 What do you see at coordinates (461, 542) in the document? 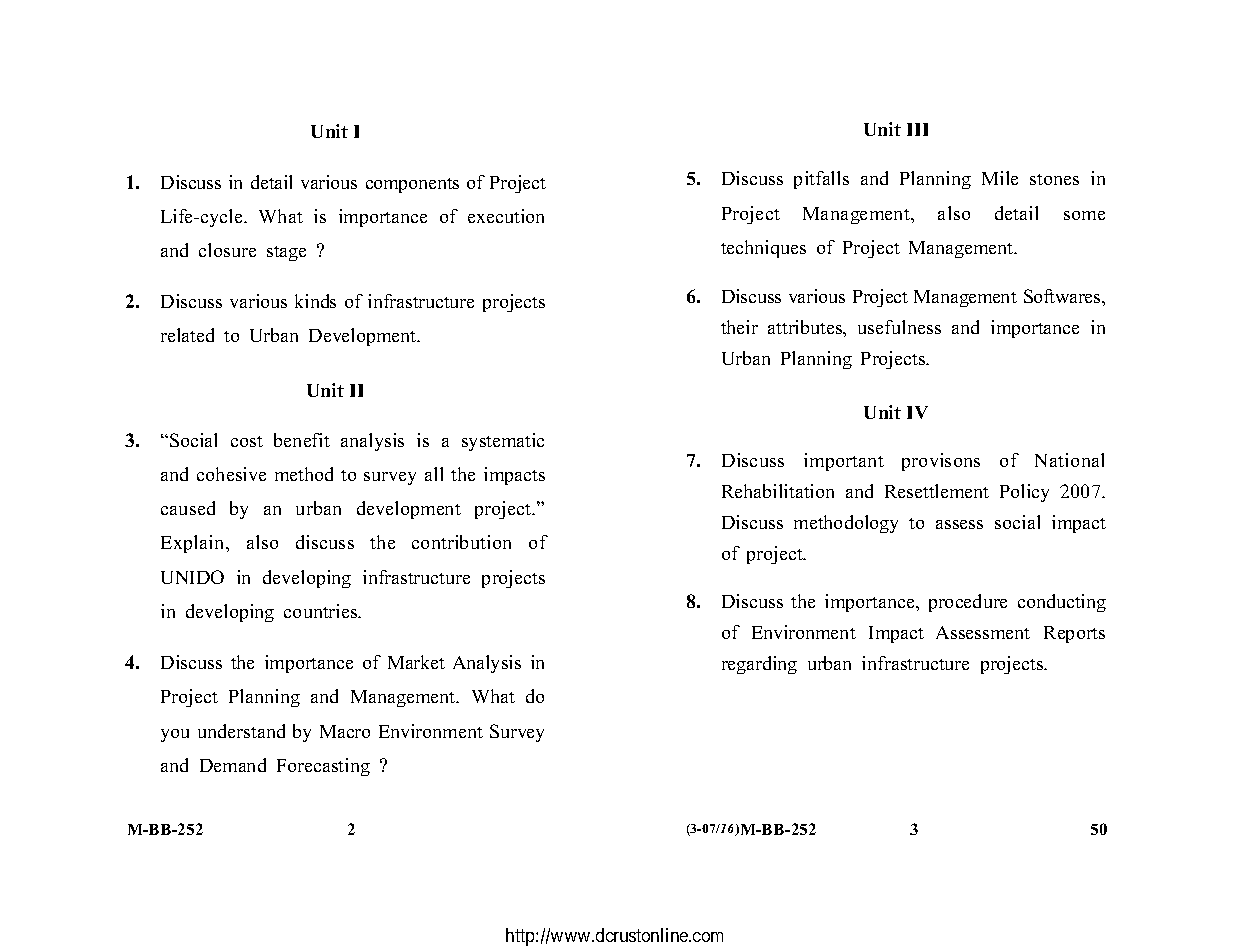
I see `contribution` at bounding box center [461, 542].
